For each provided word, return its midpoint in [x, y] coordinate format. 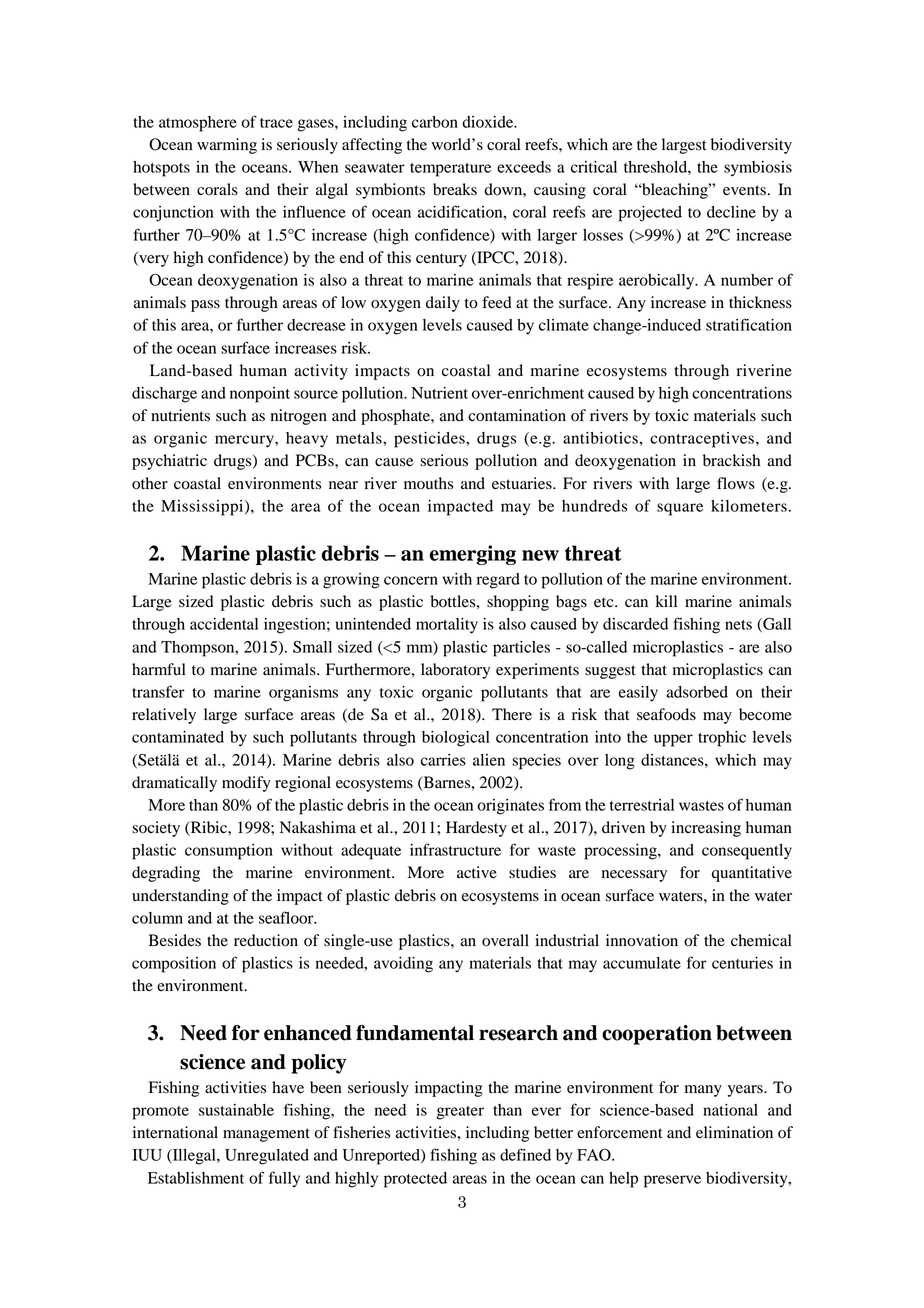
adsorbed [697, 692]
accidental [224, 624]
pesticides [430, 440]
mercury [245, 441]
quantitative [752, 874]
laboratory [455, 671]
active [477, 872]
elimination [734, 1132]
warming [227, 146]
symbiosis [758, 169]
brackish [731, 460]
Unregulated [267, 1157]
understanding [180, 897]
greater [460, 1113]
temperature [450, 170]
